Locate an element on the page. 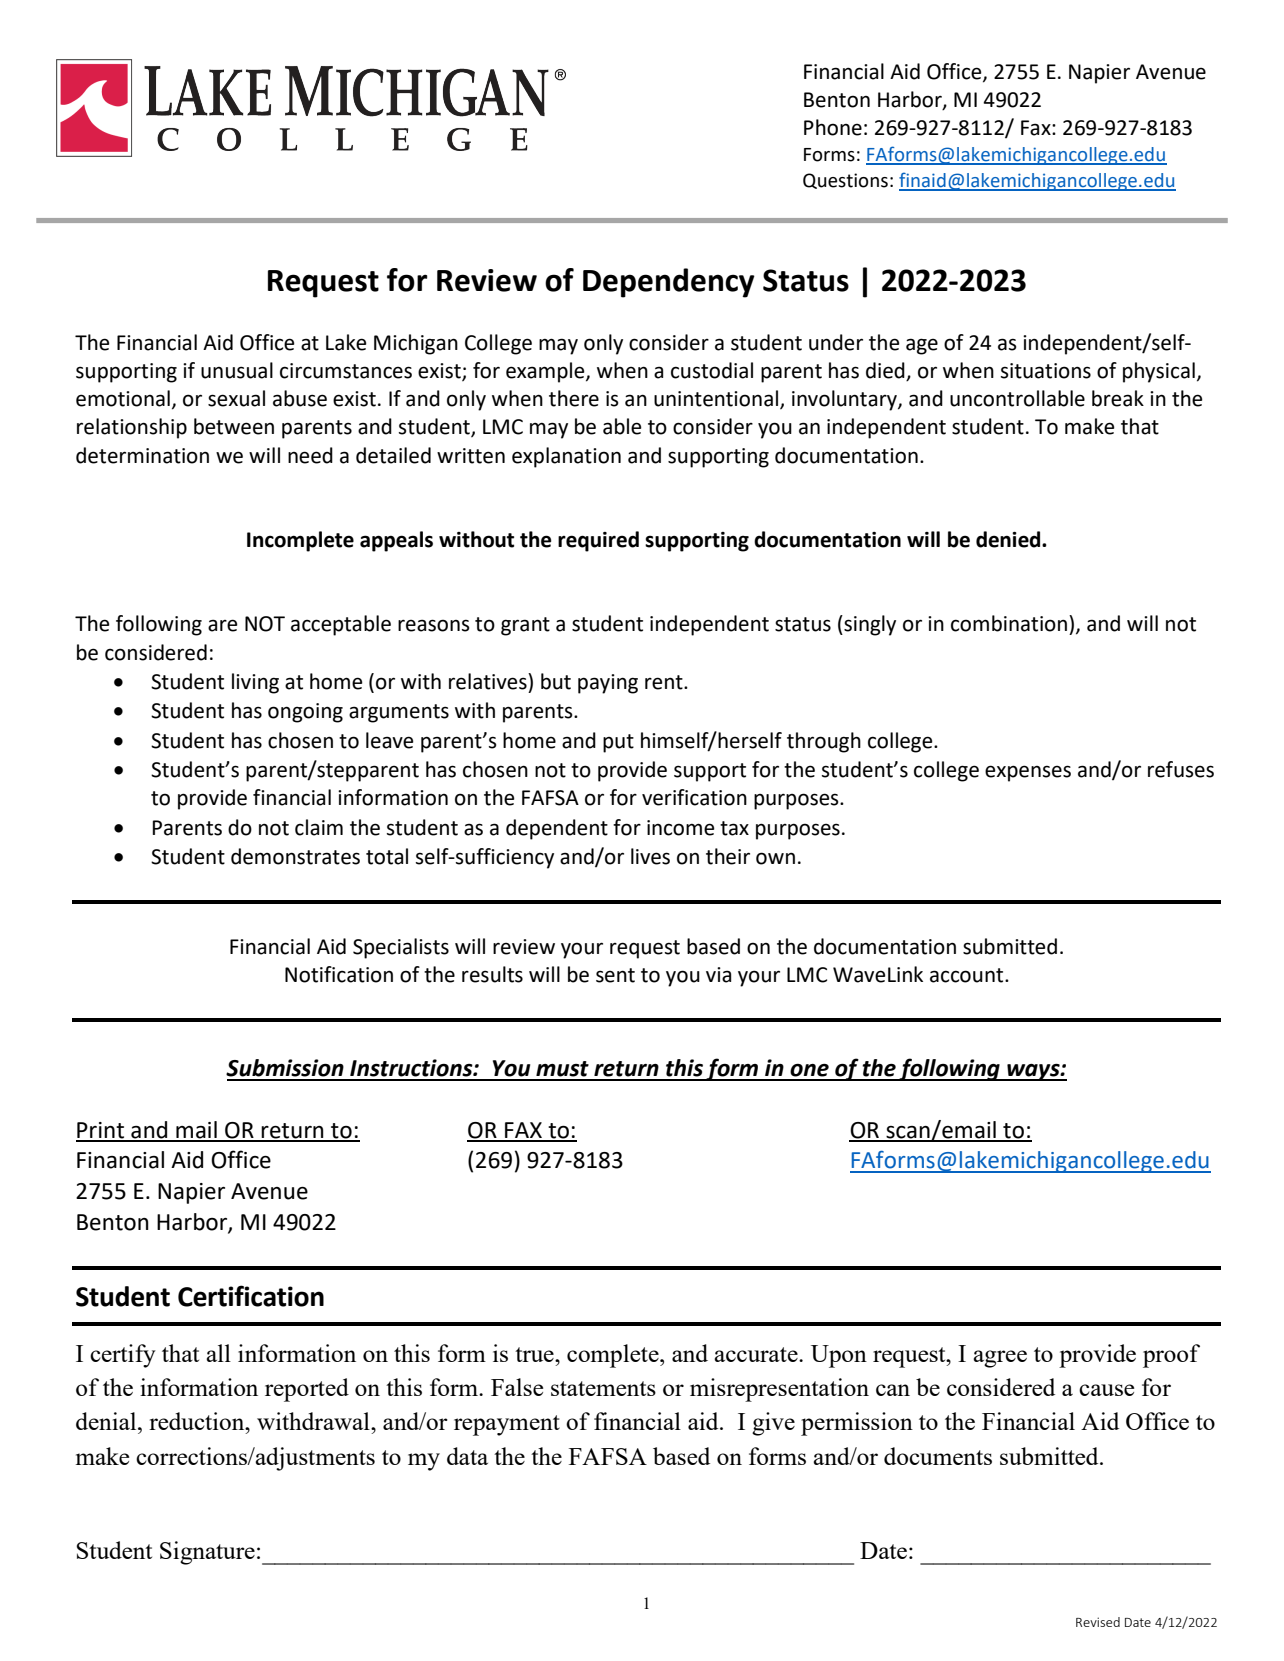 This page has height=1661, width=1284. Revised is located at coordinates (1098, 1622).
